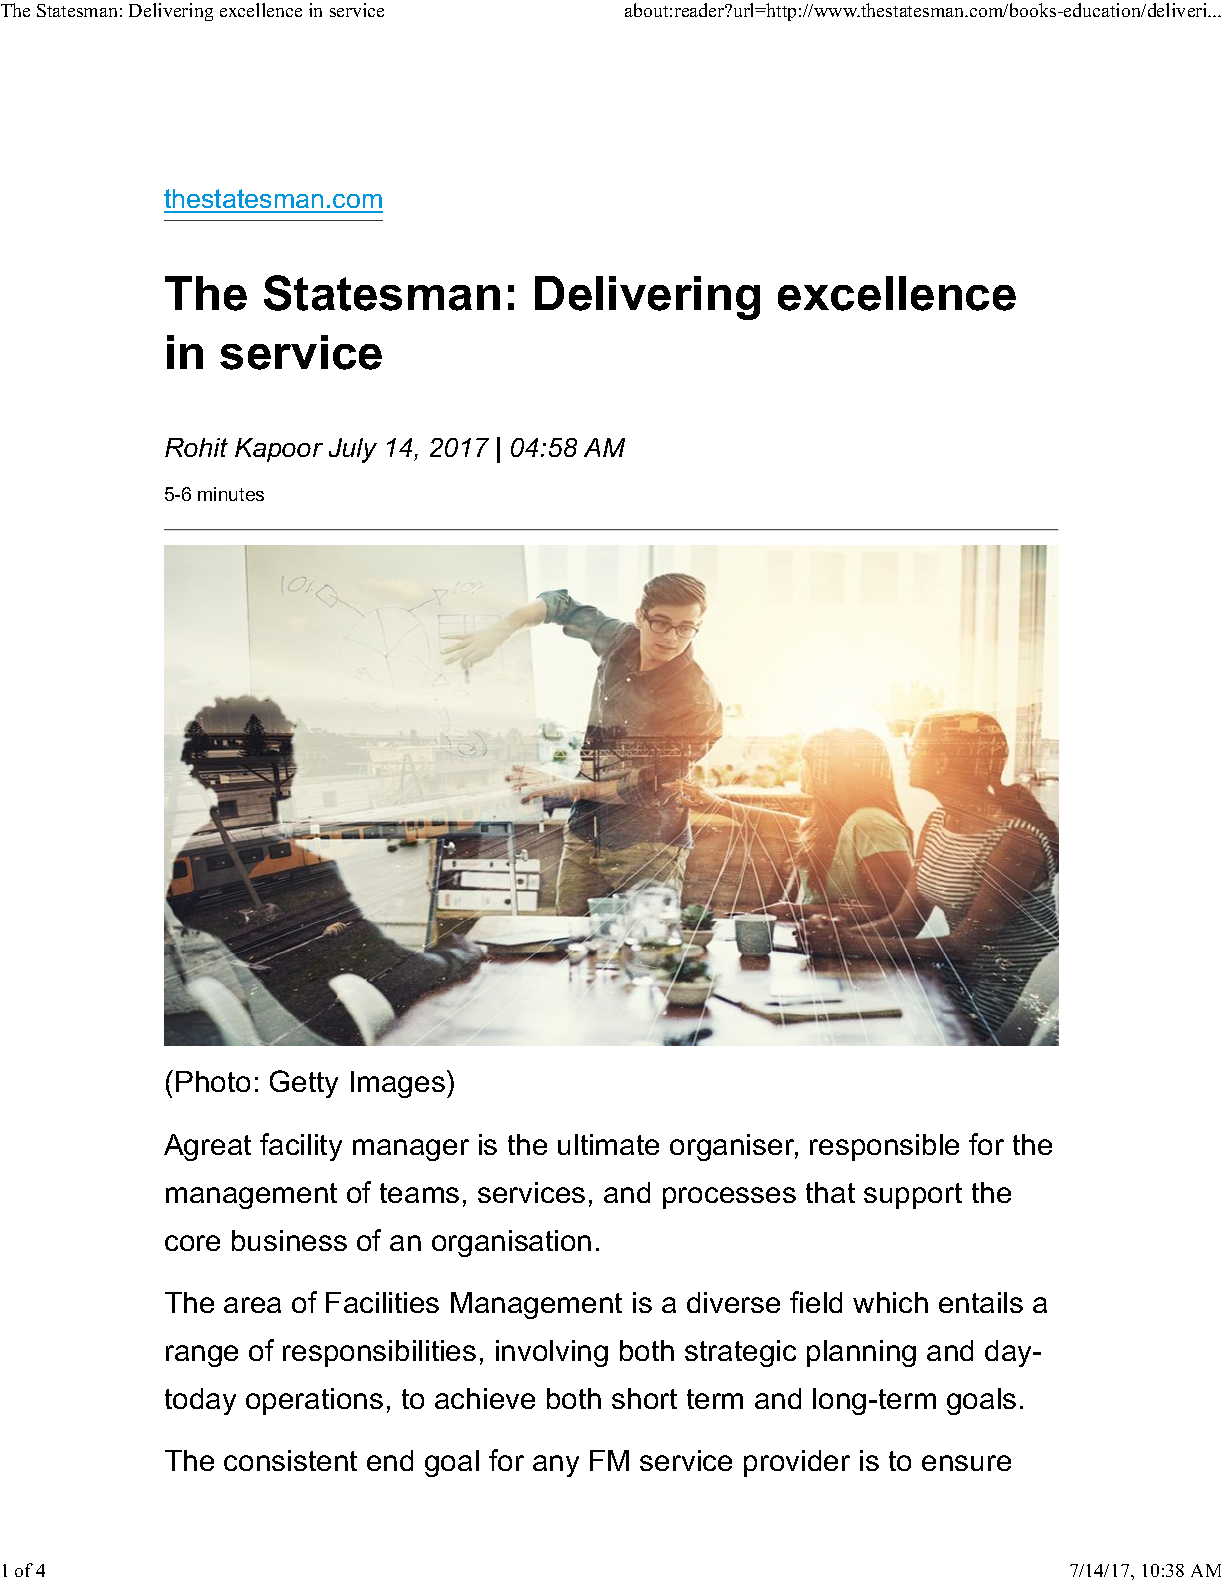 The width and height of the image is (1223, 1583). Describe the element at coordinates (289, 1240) in the image. I see `business` at that location.
